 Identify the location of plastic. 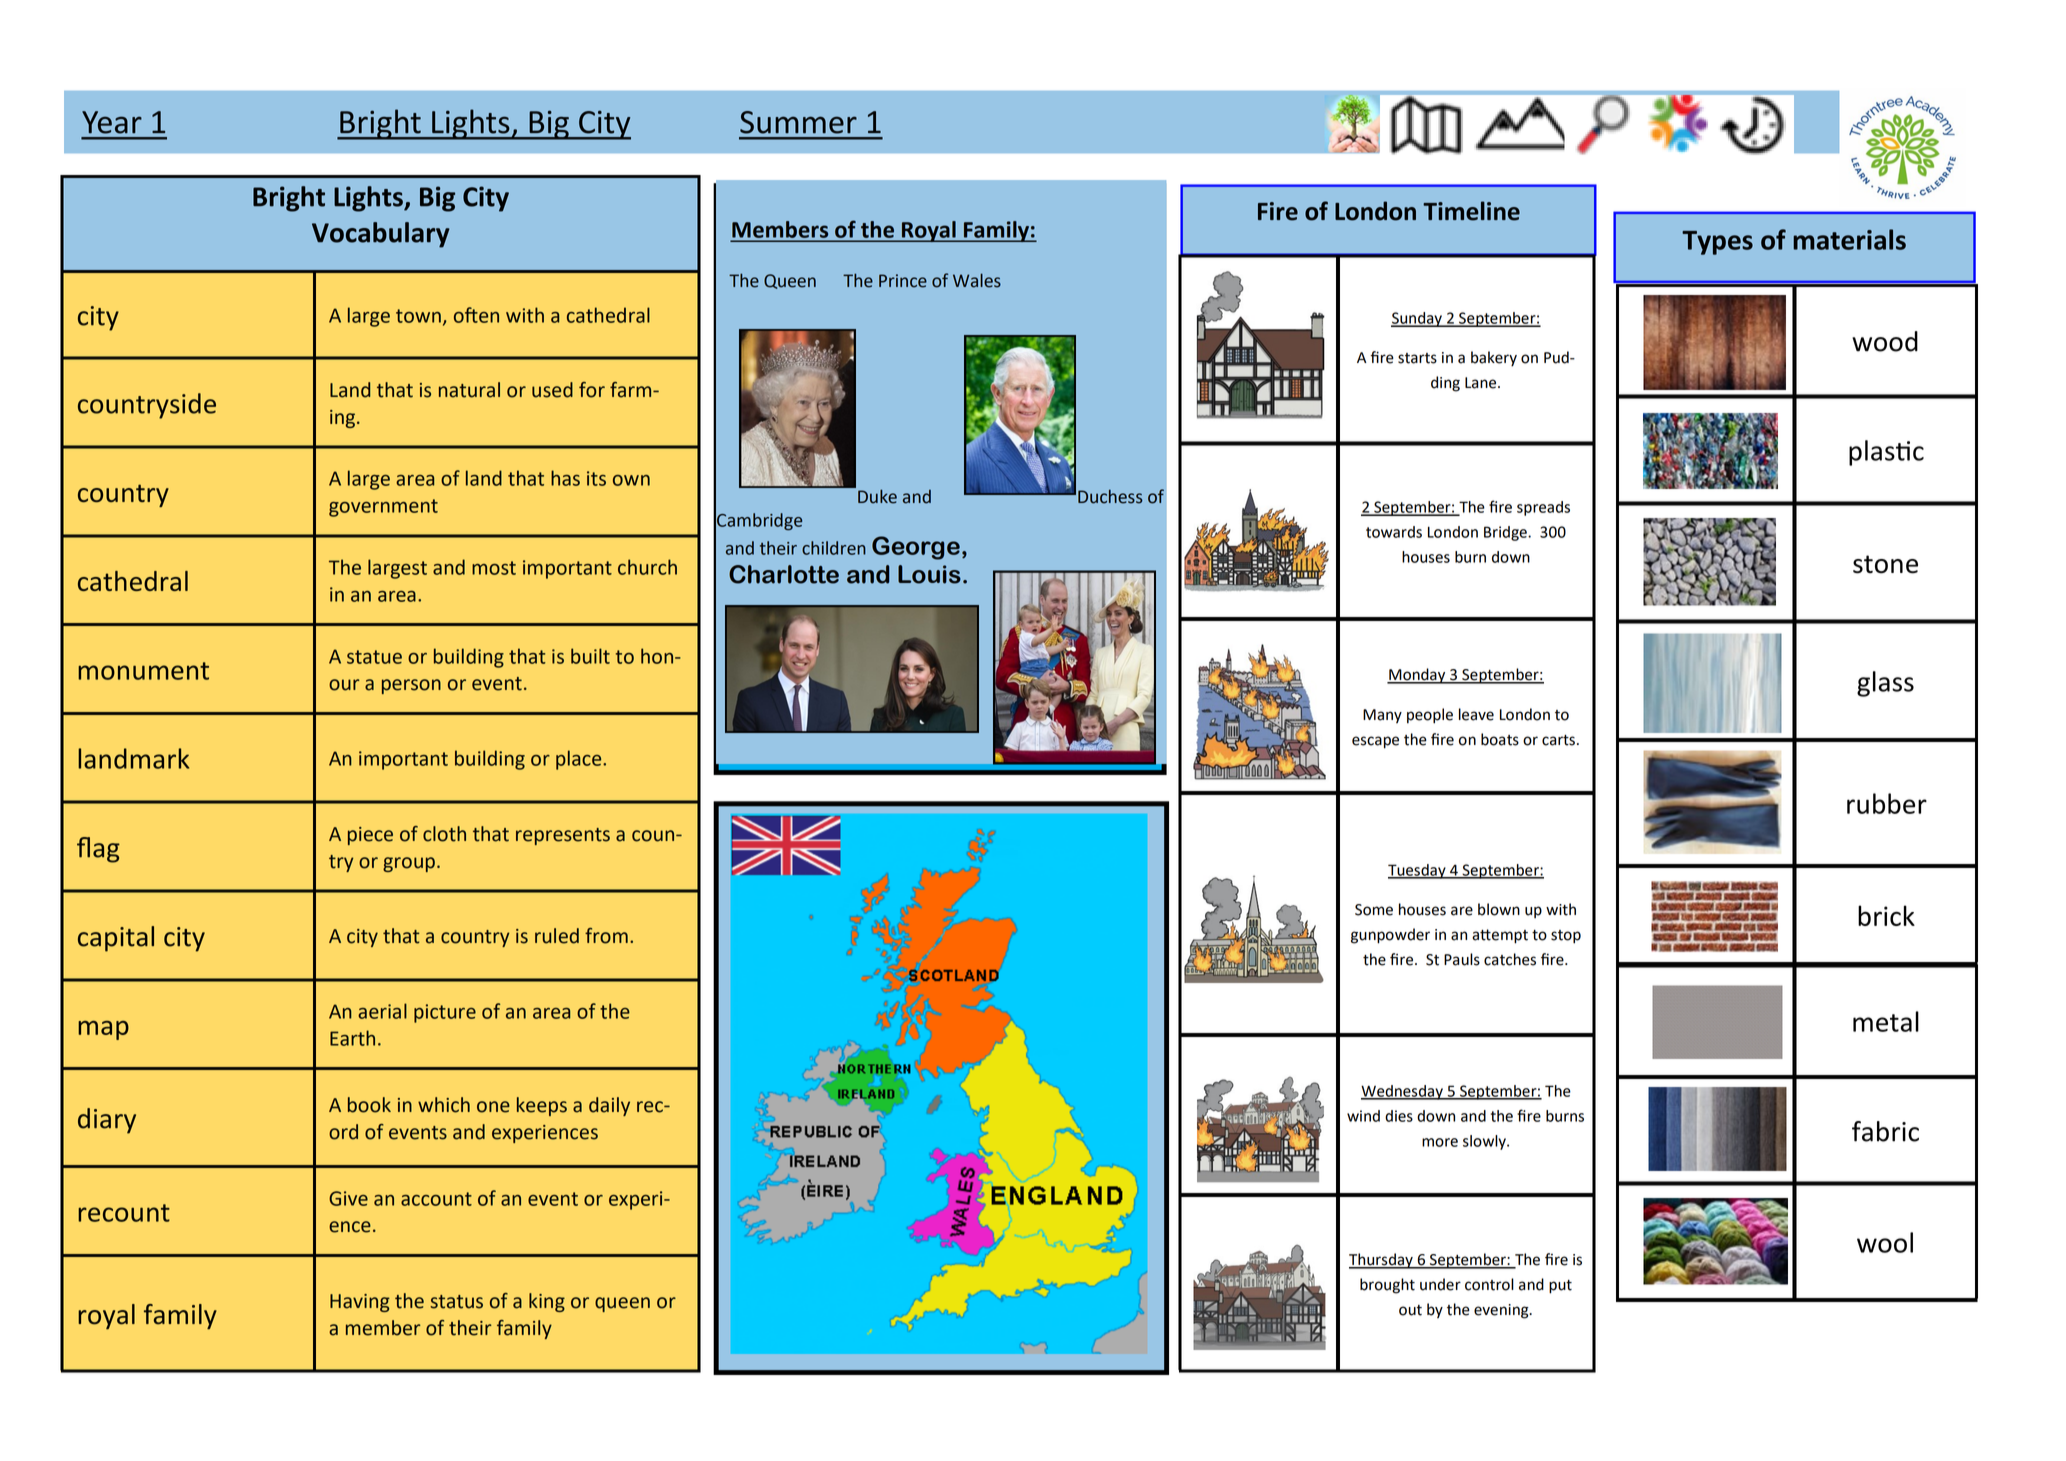
(1886, 453).
